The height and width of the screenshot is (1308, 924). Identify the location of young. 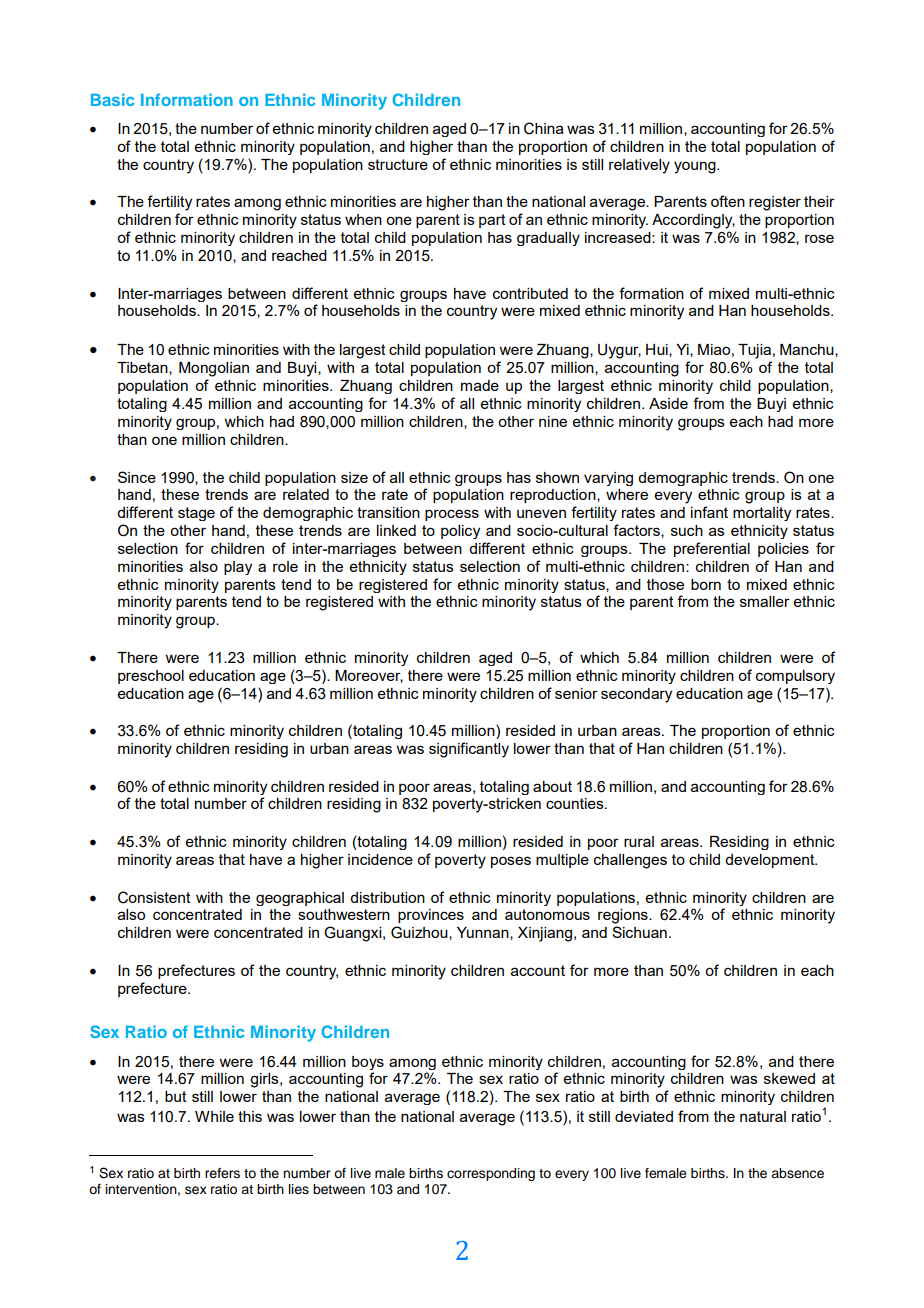
(696, 167).
